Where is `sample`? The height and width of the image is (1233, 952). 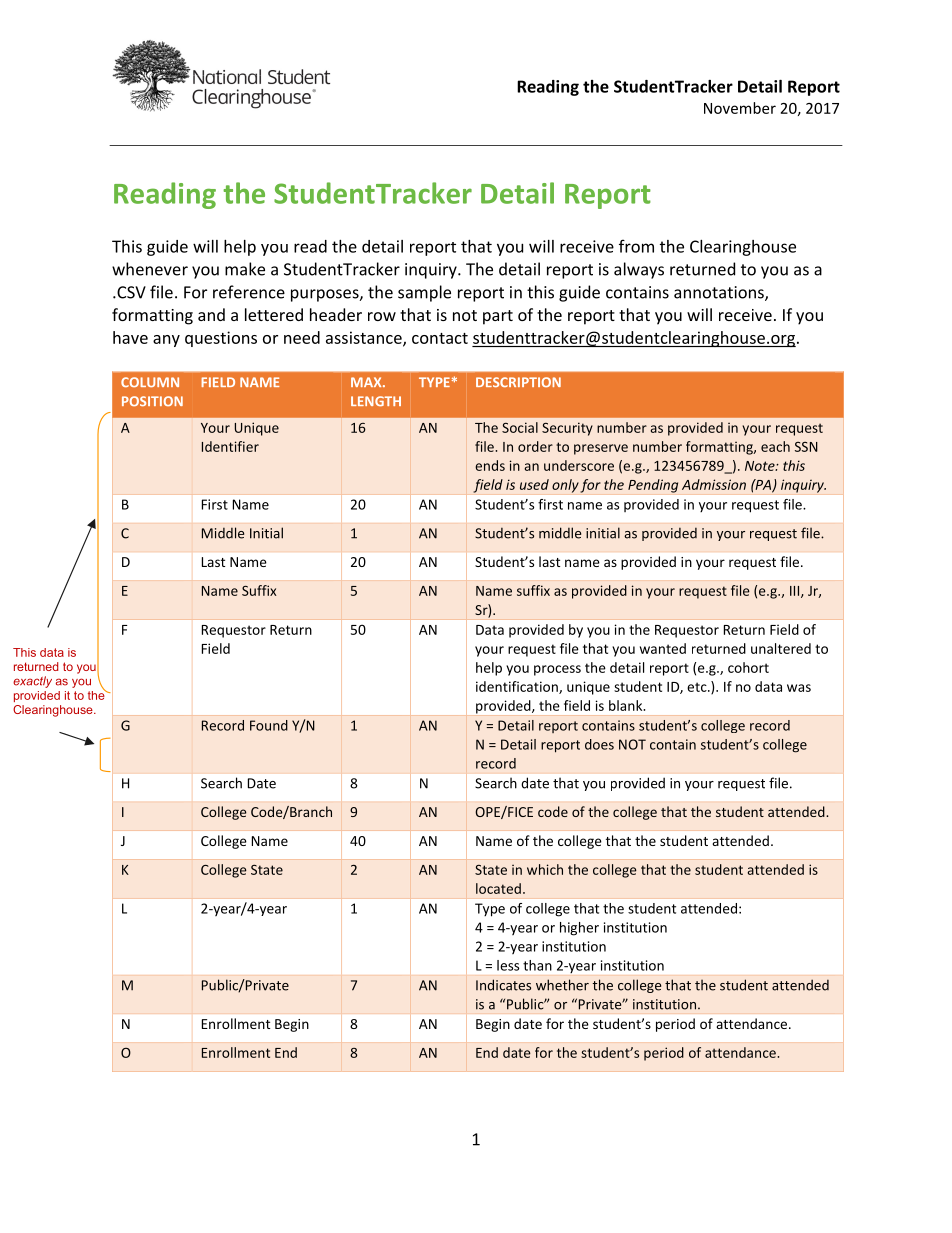 sample is located at coordinates (424, 293).
